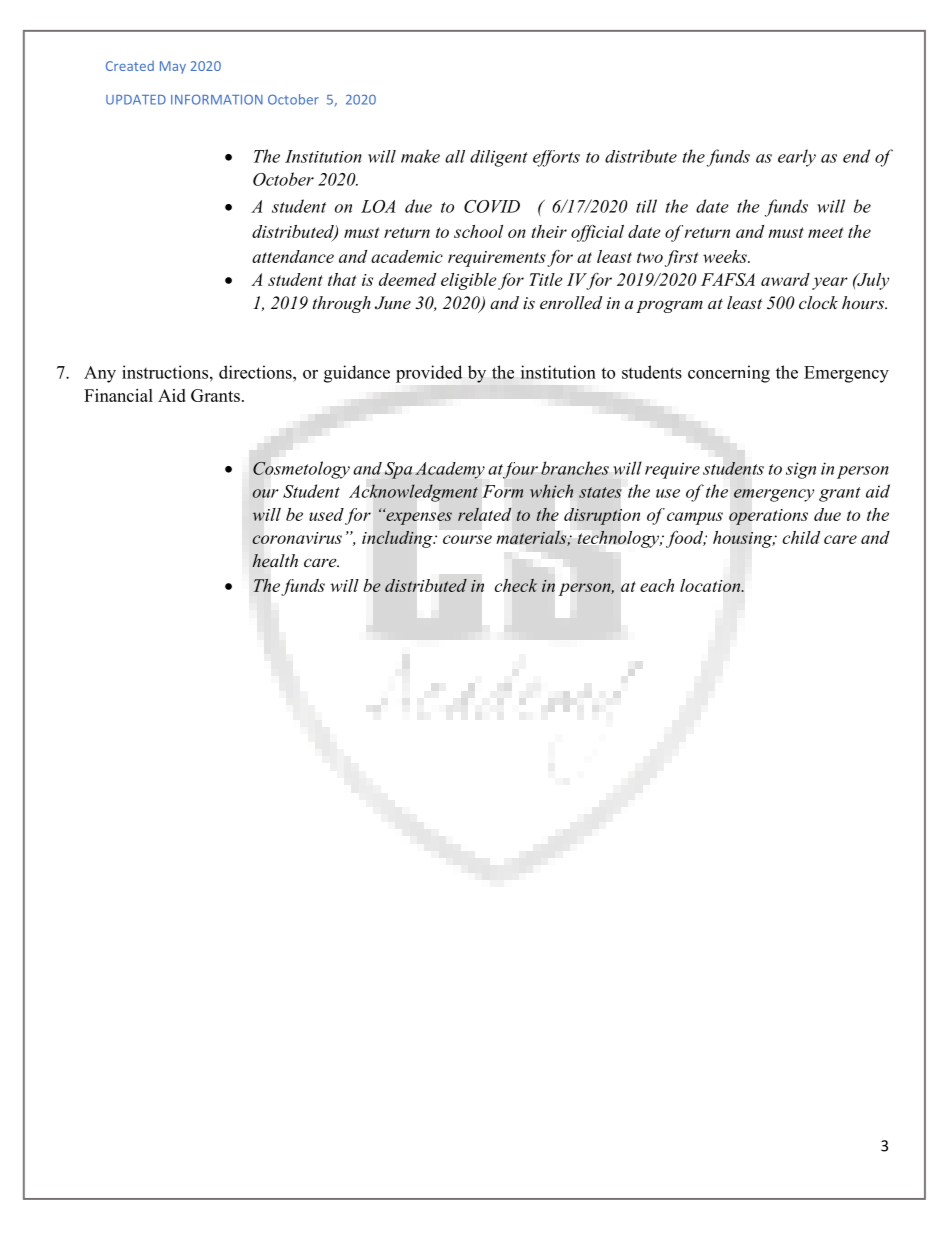 This document has height=1233, width=952. Describe the element at coordinates (293, 256) in the document. I see `attendance` at that location.
